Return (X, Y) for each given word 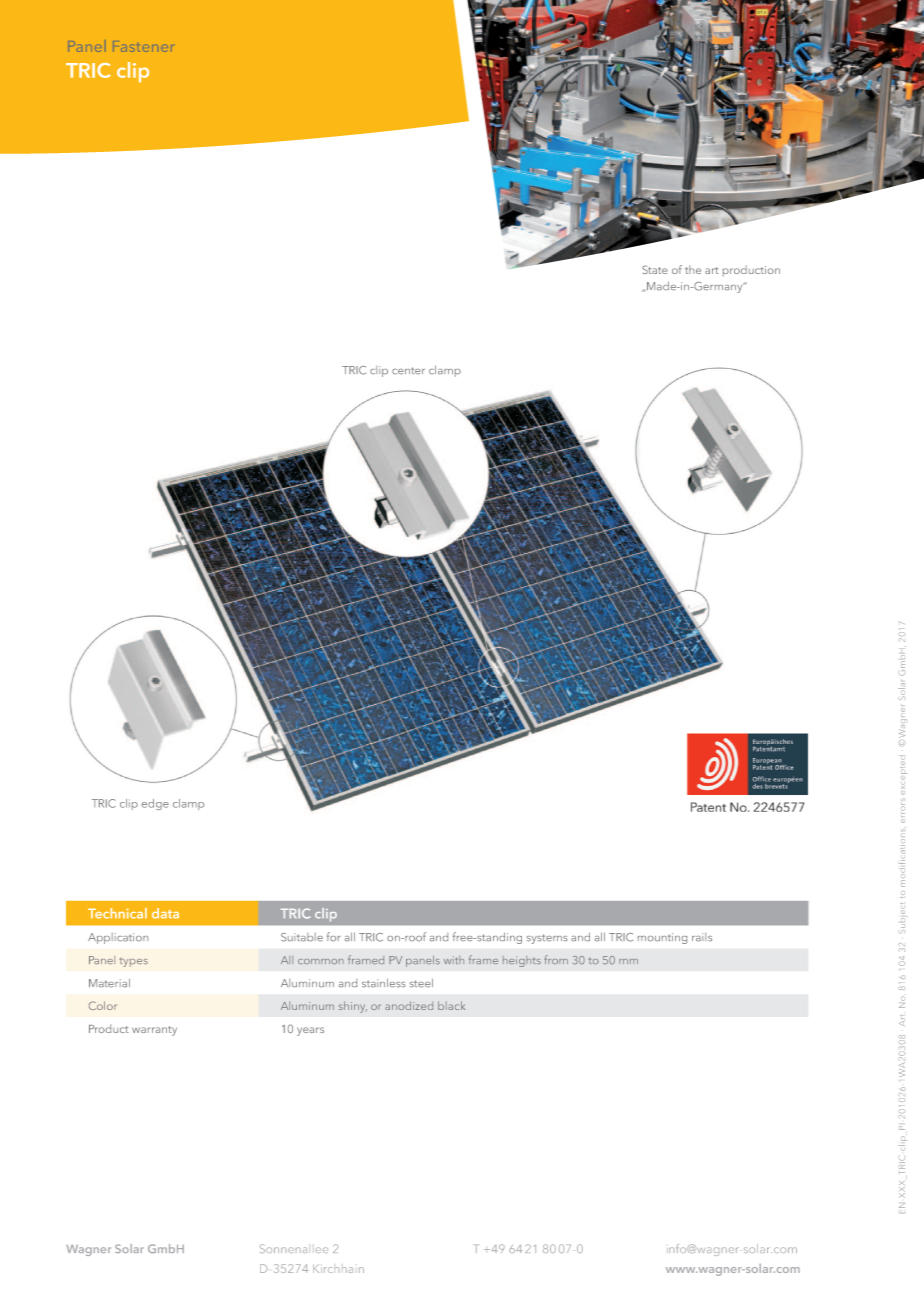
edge (155, 804)
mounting (662, 938)
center (408, 371)
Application (118, 938)
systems (547, 939)
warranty (154, 1031)
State (655, 269)
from (556, 959)
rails (702, 937)
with (454, 960)
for (334, 937)
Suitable (302, 937)
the (693, 269)
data (165, 913)
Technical (117, 913)
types (133, 962)
